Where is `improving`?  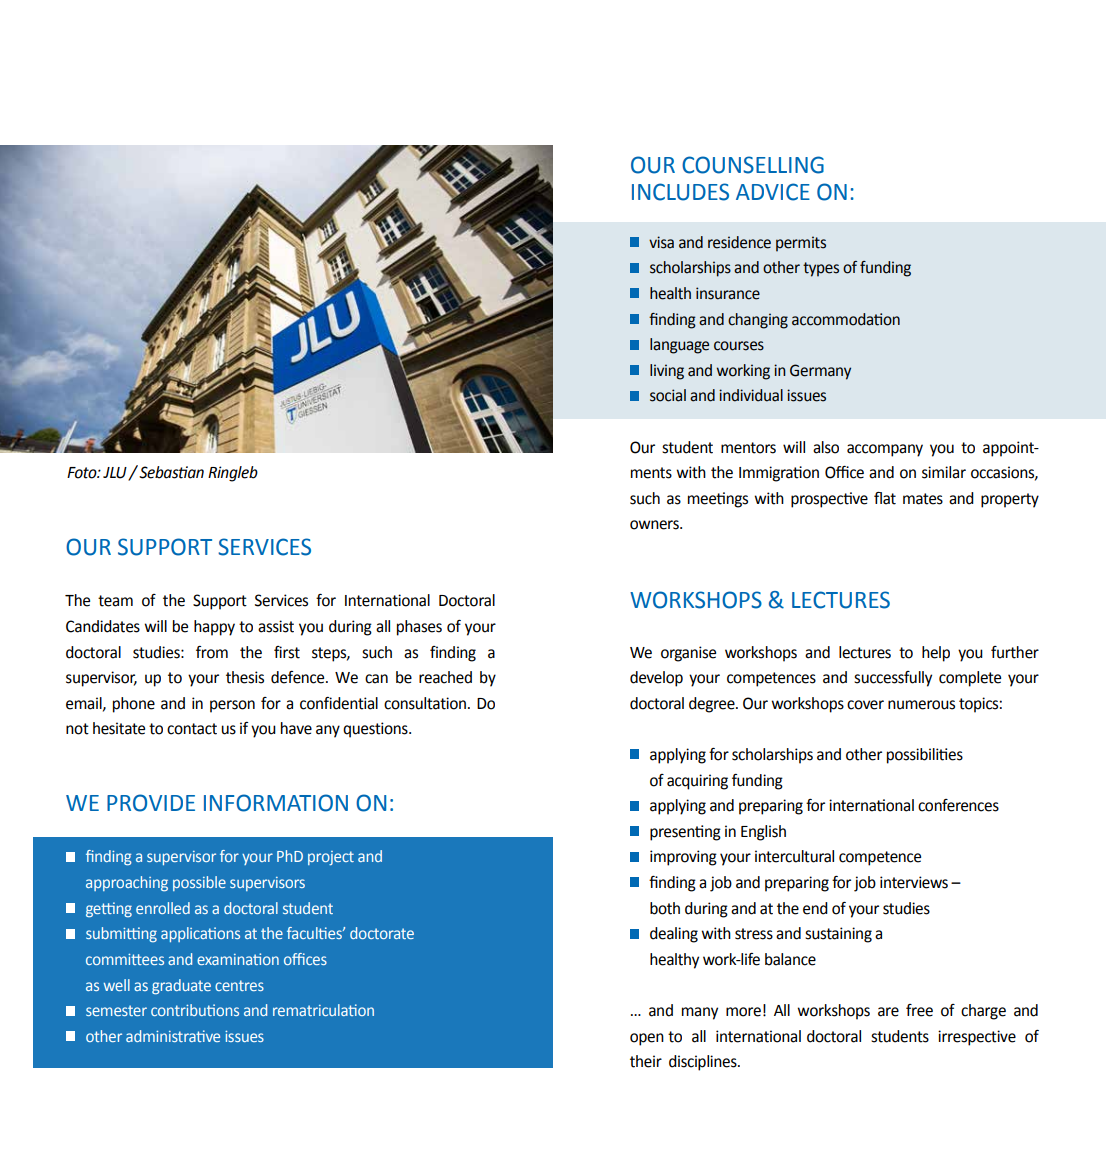
improving is located at coordinates (683, 858).
